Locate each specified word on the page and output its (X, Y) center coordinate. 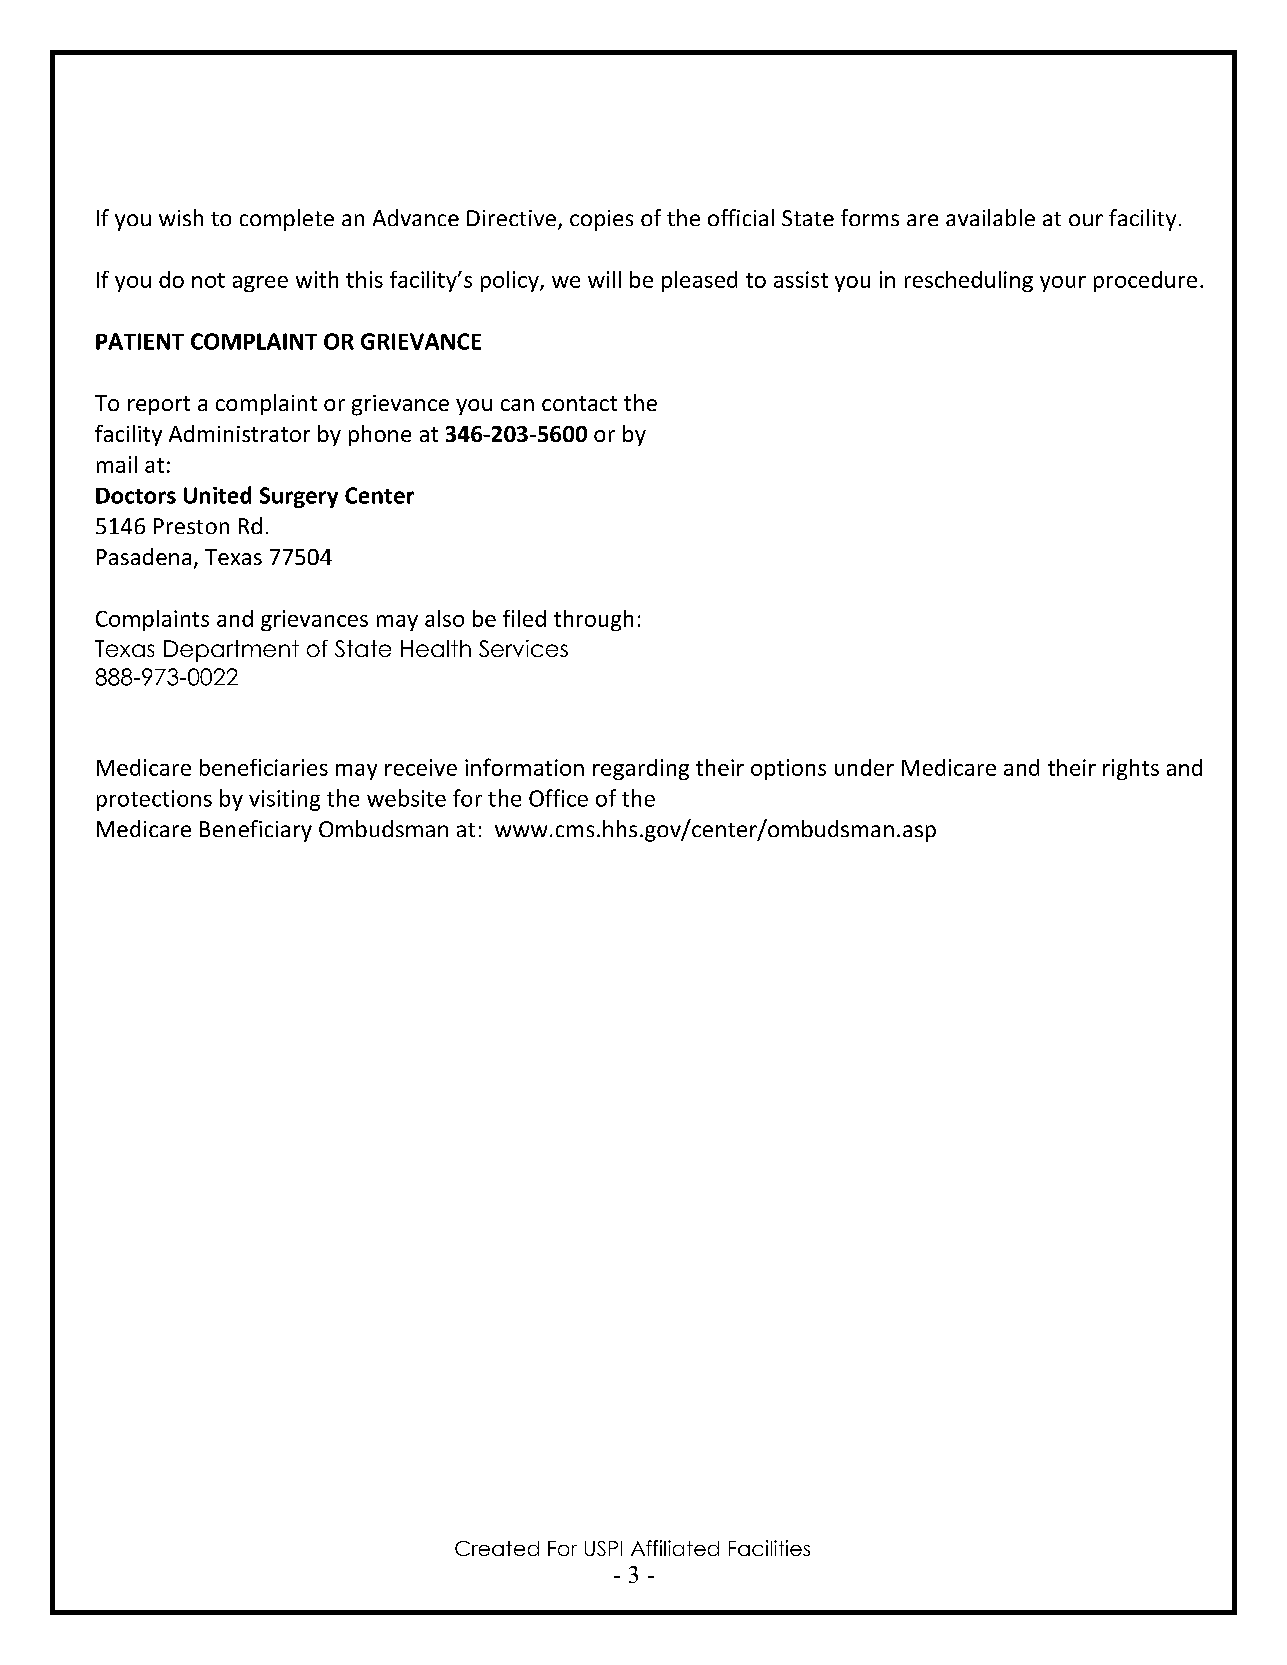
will (604, 279)
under (864, 767)
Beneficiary (256, 831)
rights (1131, 769)
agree (260, 284)
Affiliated (675, 1548)
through (593, 620)
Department (231, 651)
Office (558, 798)
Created (497, 1548)
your (1063, 284)
